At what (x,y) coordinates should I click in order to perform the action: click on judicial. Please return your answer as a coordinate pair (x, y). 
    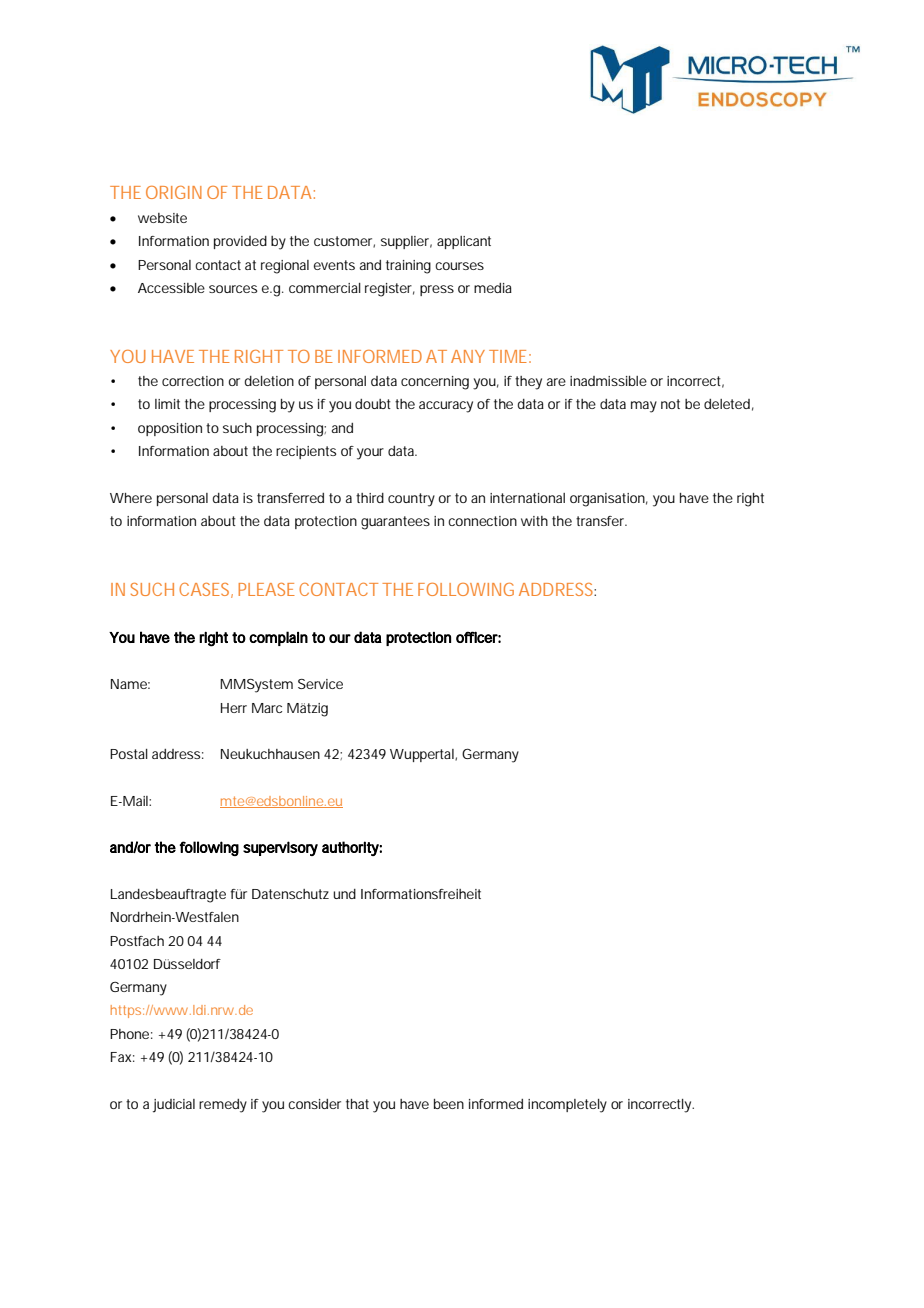
    Looking at the image, I should click on (174, 1106).
